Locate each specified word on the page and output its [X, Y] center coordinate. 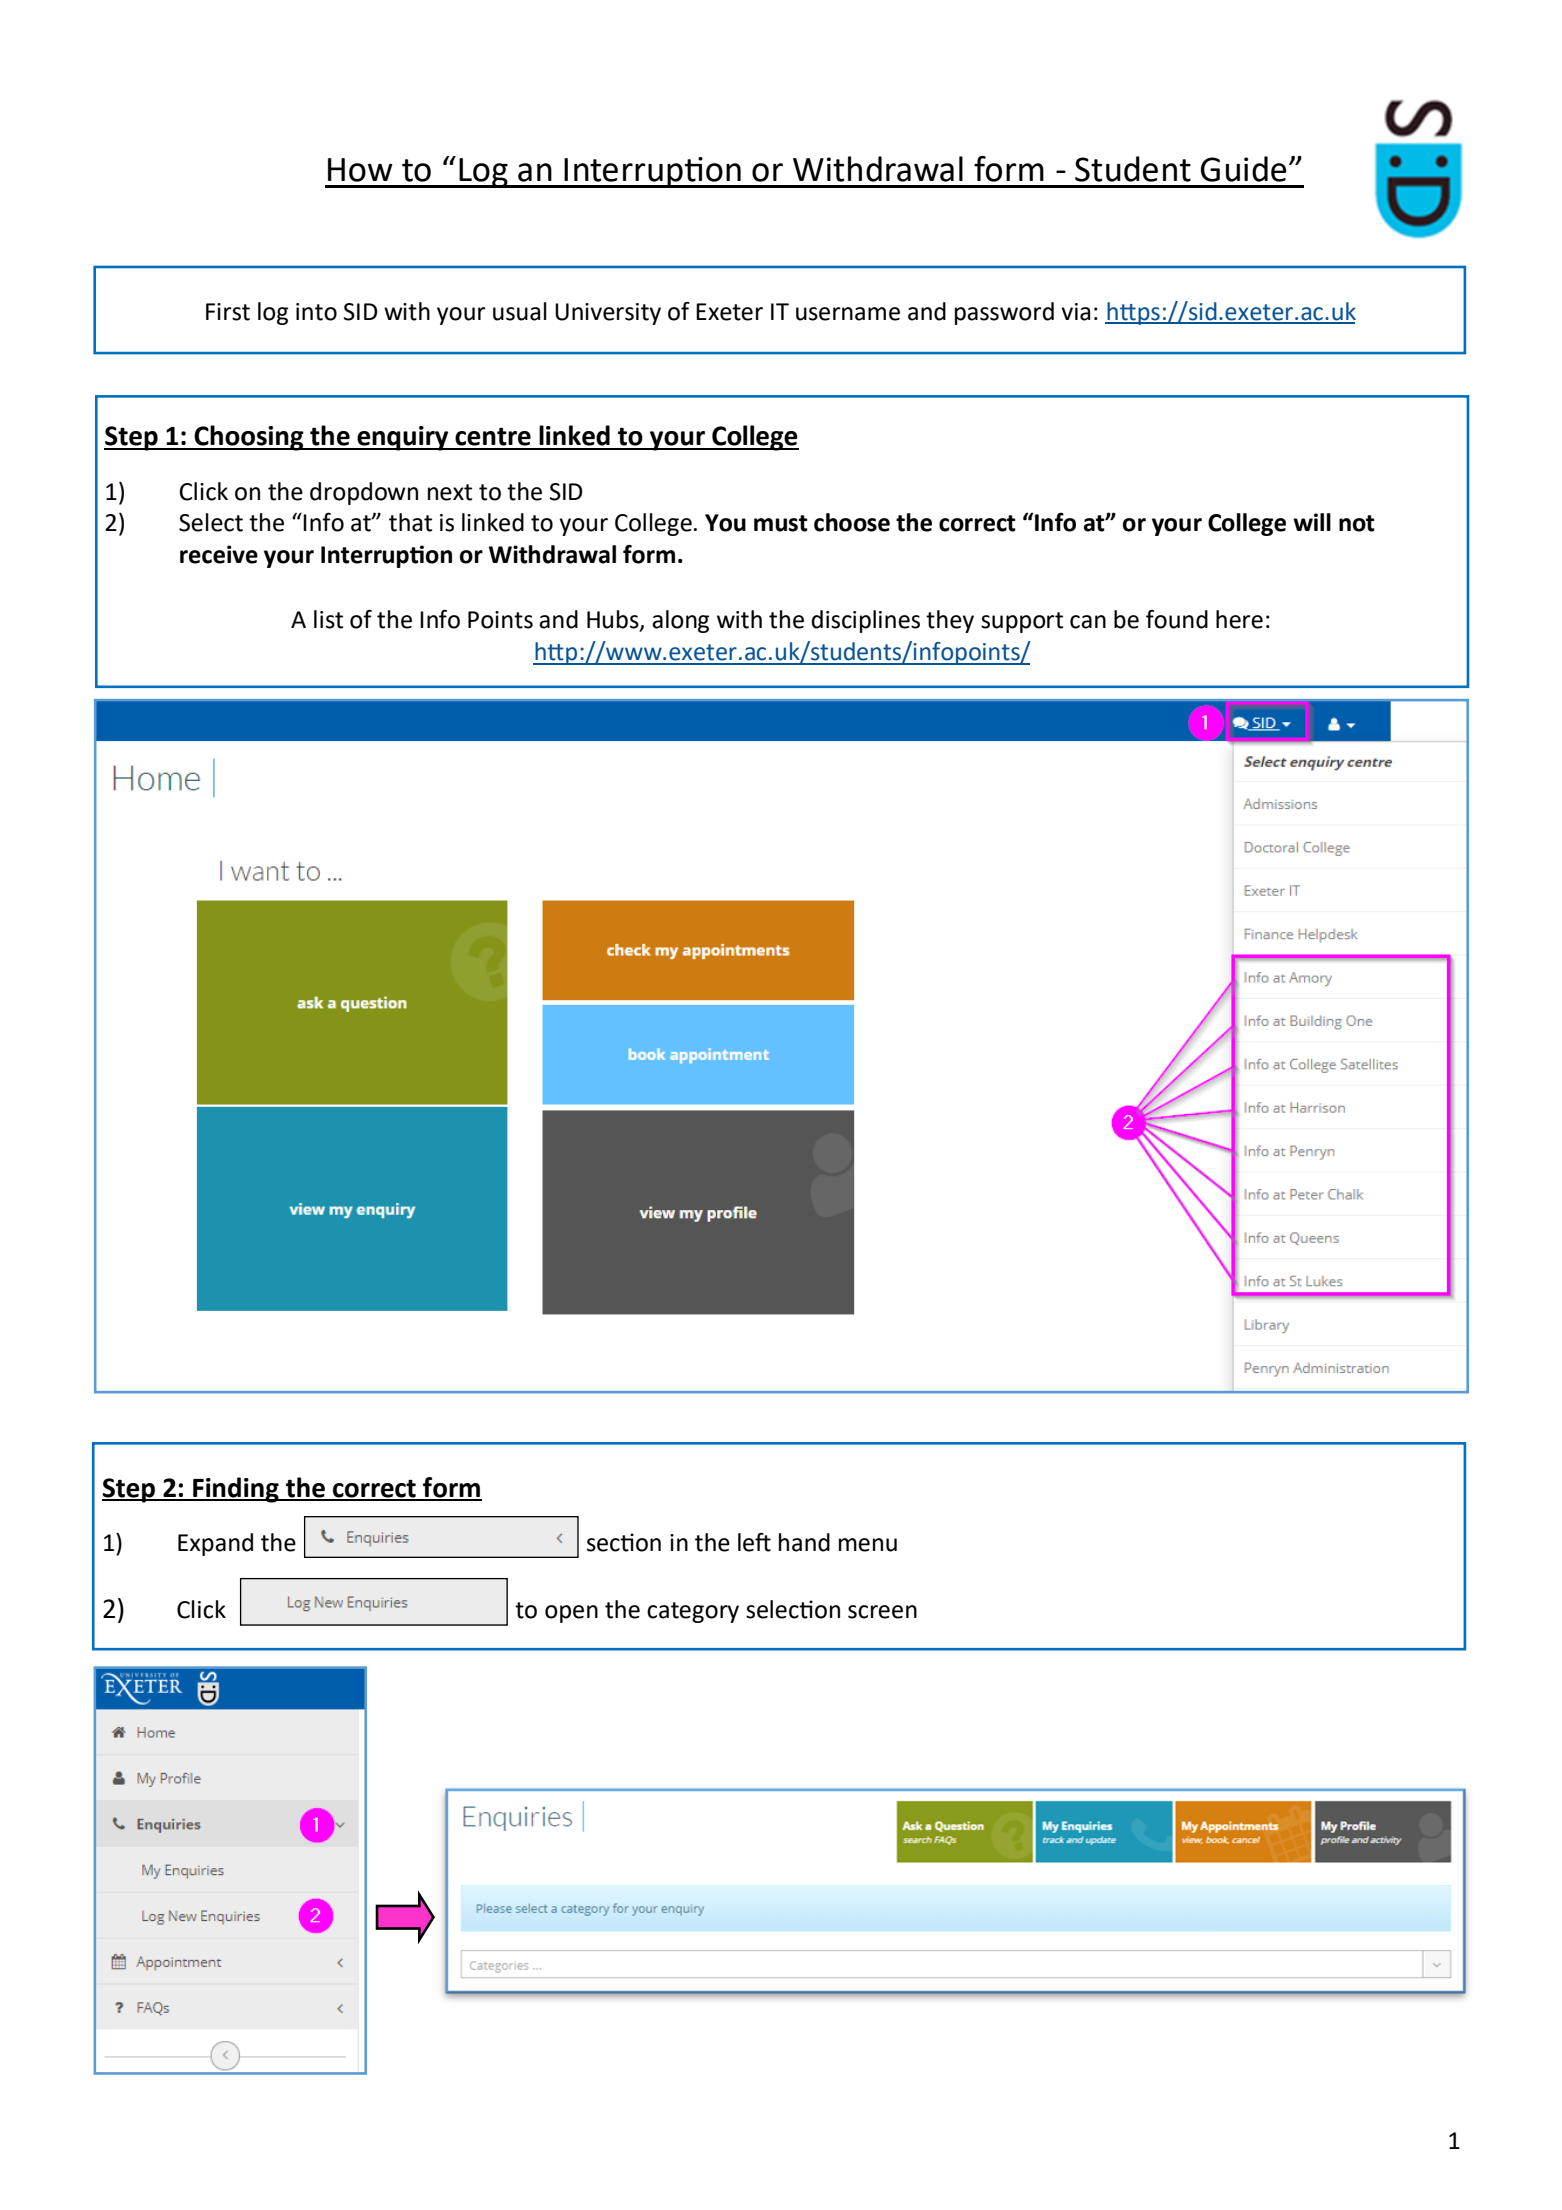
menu [868, 1545]
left [754, 1542]
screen [882, 1612]
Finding [236, 1490]
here [1239, 619]
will [1312, 522]
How [360, 170]
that [410, 522]
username [848, 314]
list [328, 619]
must [781, 523]
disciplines [865, 621]
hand [804, 1542]
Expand [215, 1544]
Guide [1244, 169]
